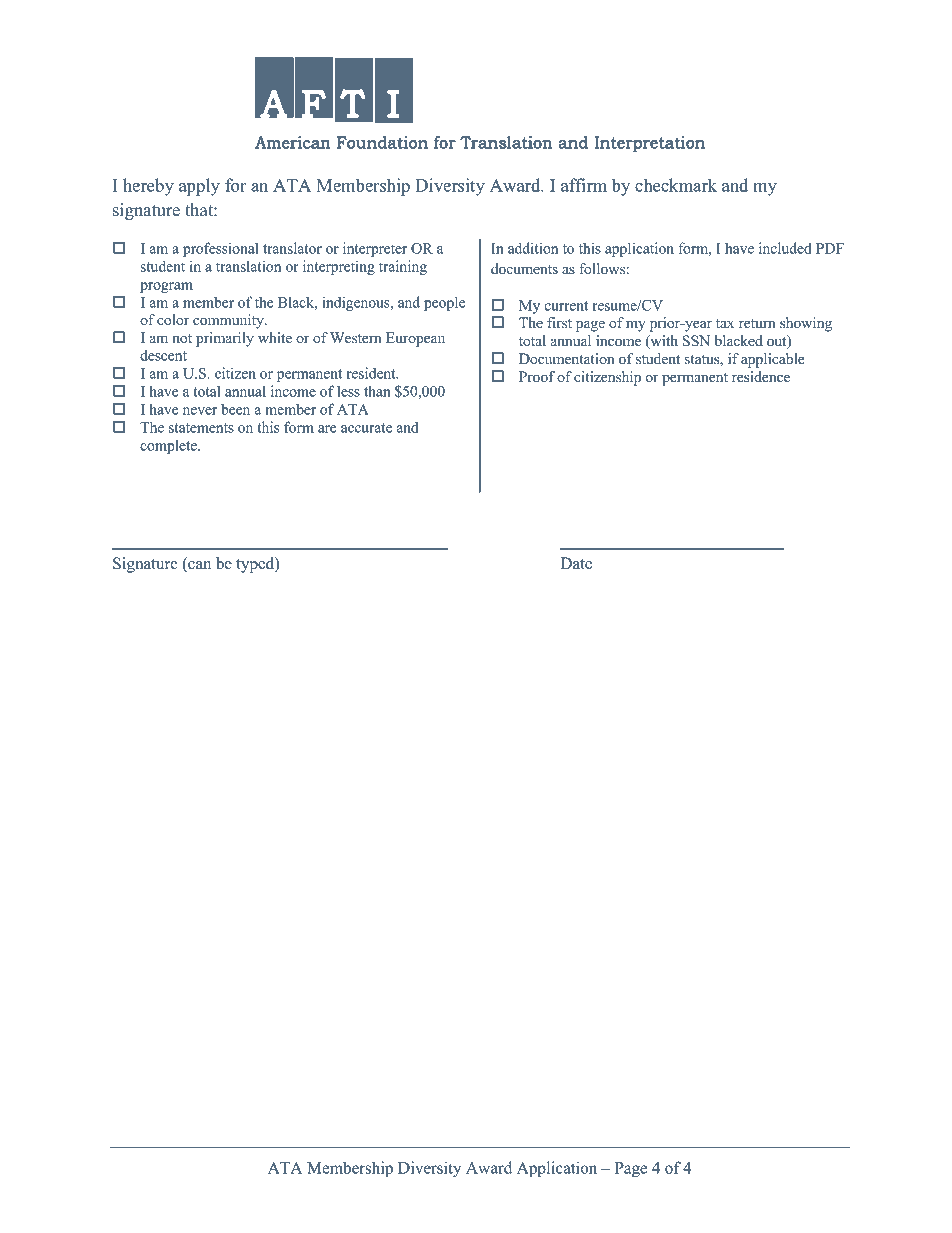 The image size is (952, 1233). Describe the element at coordinates (169, 446) in the page. I see `complete` at that location.
